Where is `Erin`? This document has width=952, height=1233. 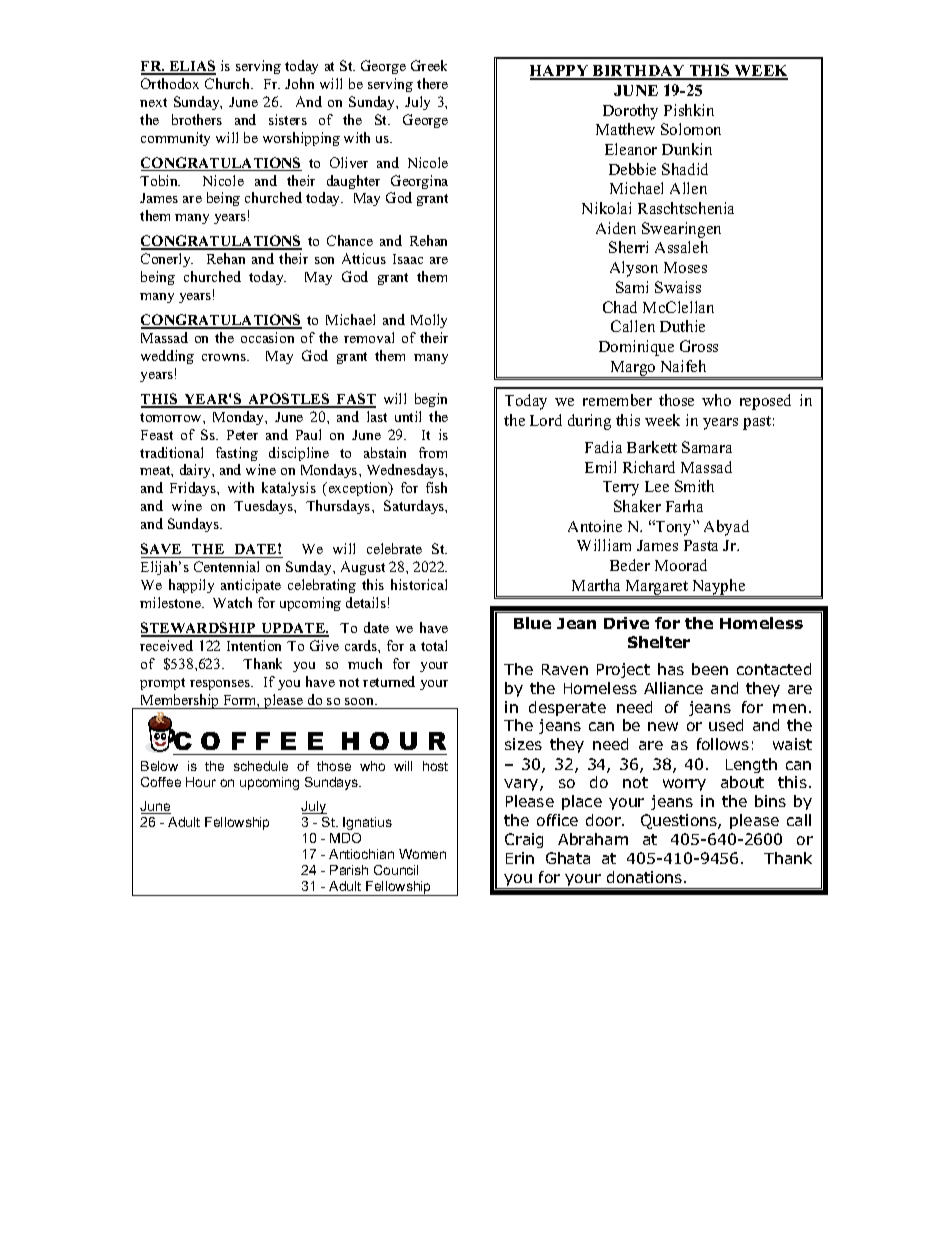 Erin is located at coordinates (520, 858).
